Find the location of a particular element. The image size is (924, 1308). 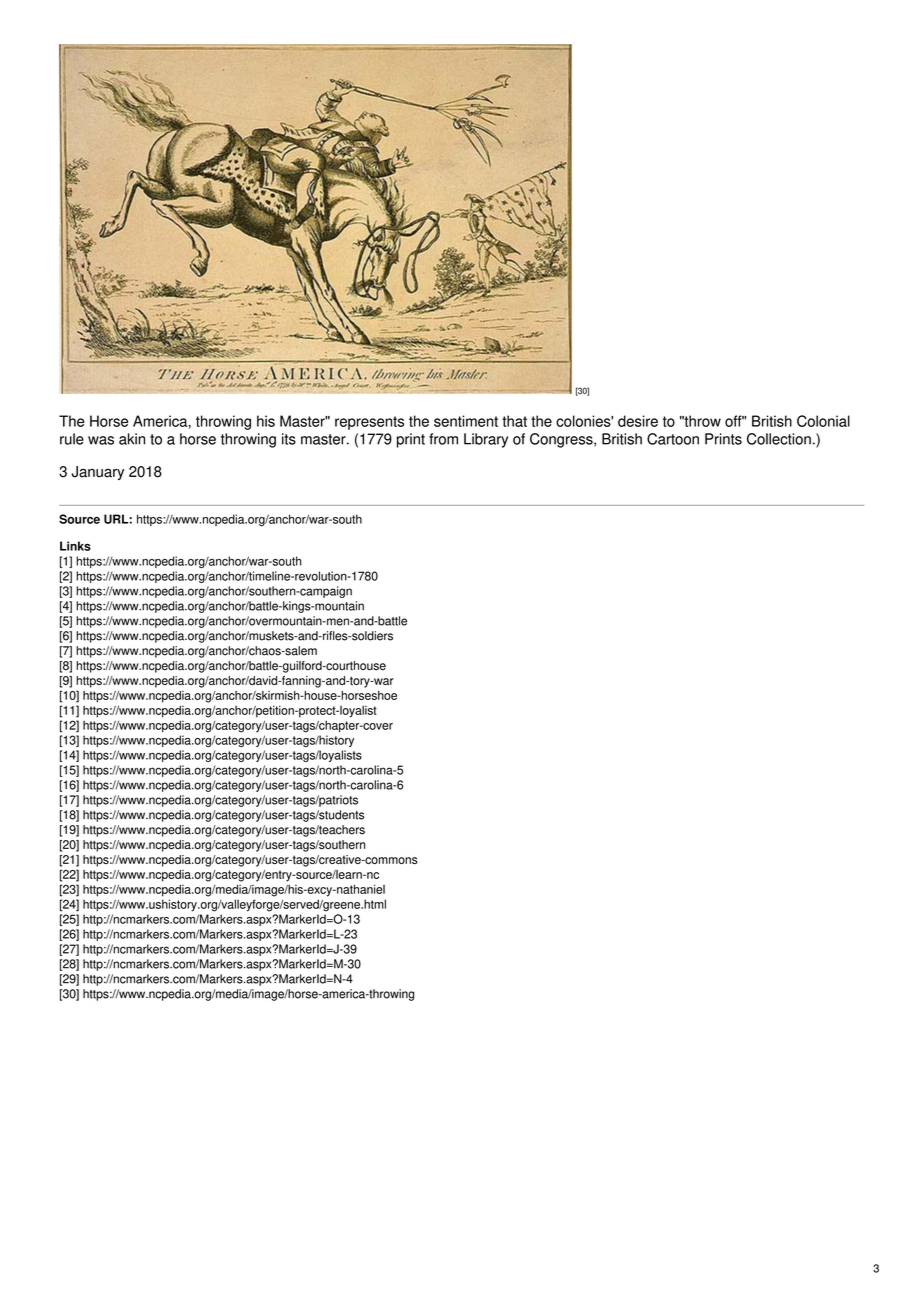

sentiment is located at coordinates (466, 421).
